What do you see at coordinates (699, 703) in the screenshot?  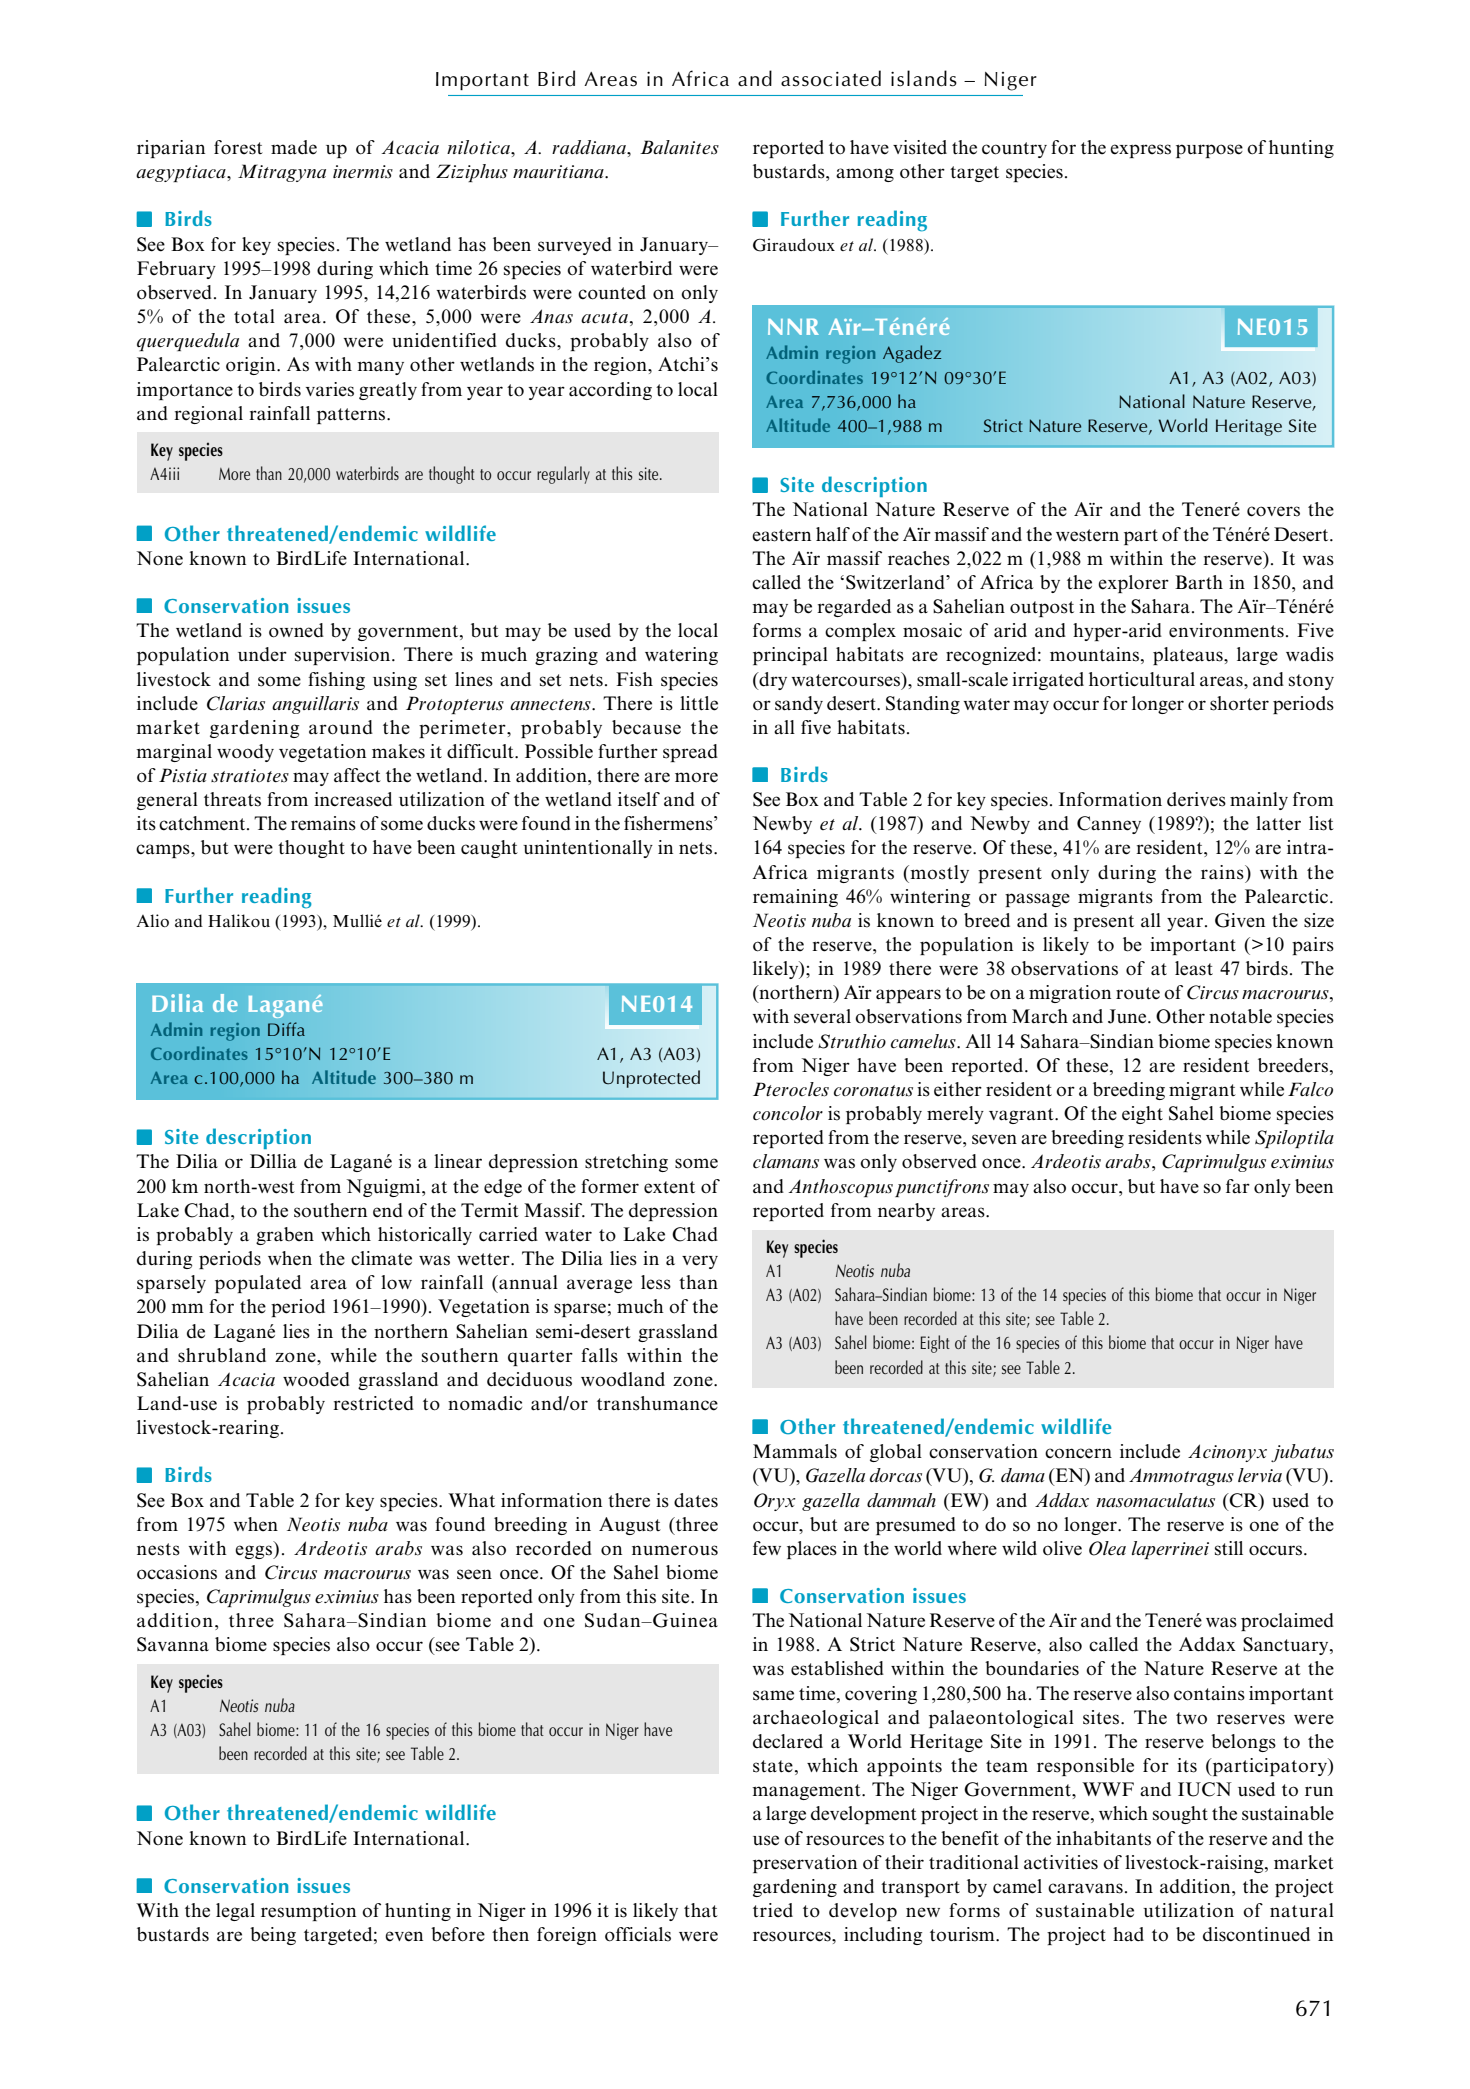 I see `little` at bounding box center [699, 703].
